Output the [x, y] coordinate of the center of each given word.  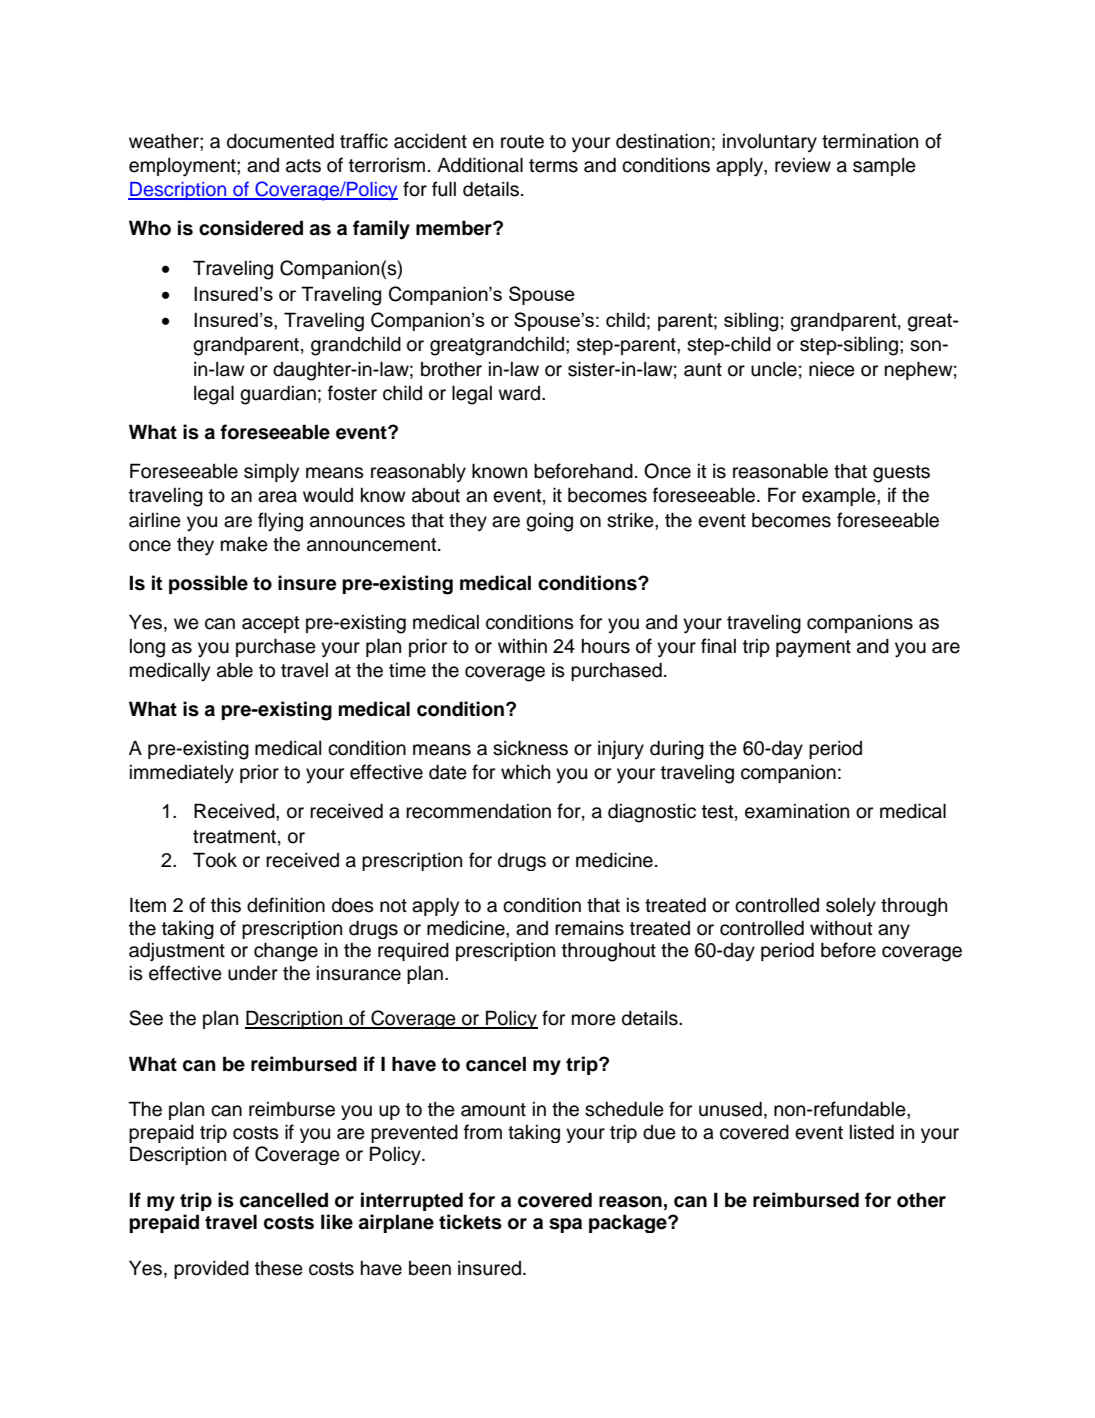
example [840, 497]
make [244, 544]
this [226, 905]
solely [851, 906]
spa [565, 1225]
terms [553, 166]
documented [280, 141]
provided [211, 1269]
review [803, 165]
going [549, 522]
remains [589, 928]
